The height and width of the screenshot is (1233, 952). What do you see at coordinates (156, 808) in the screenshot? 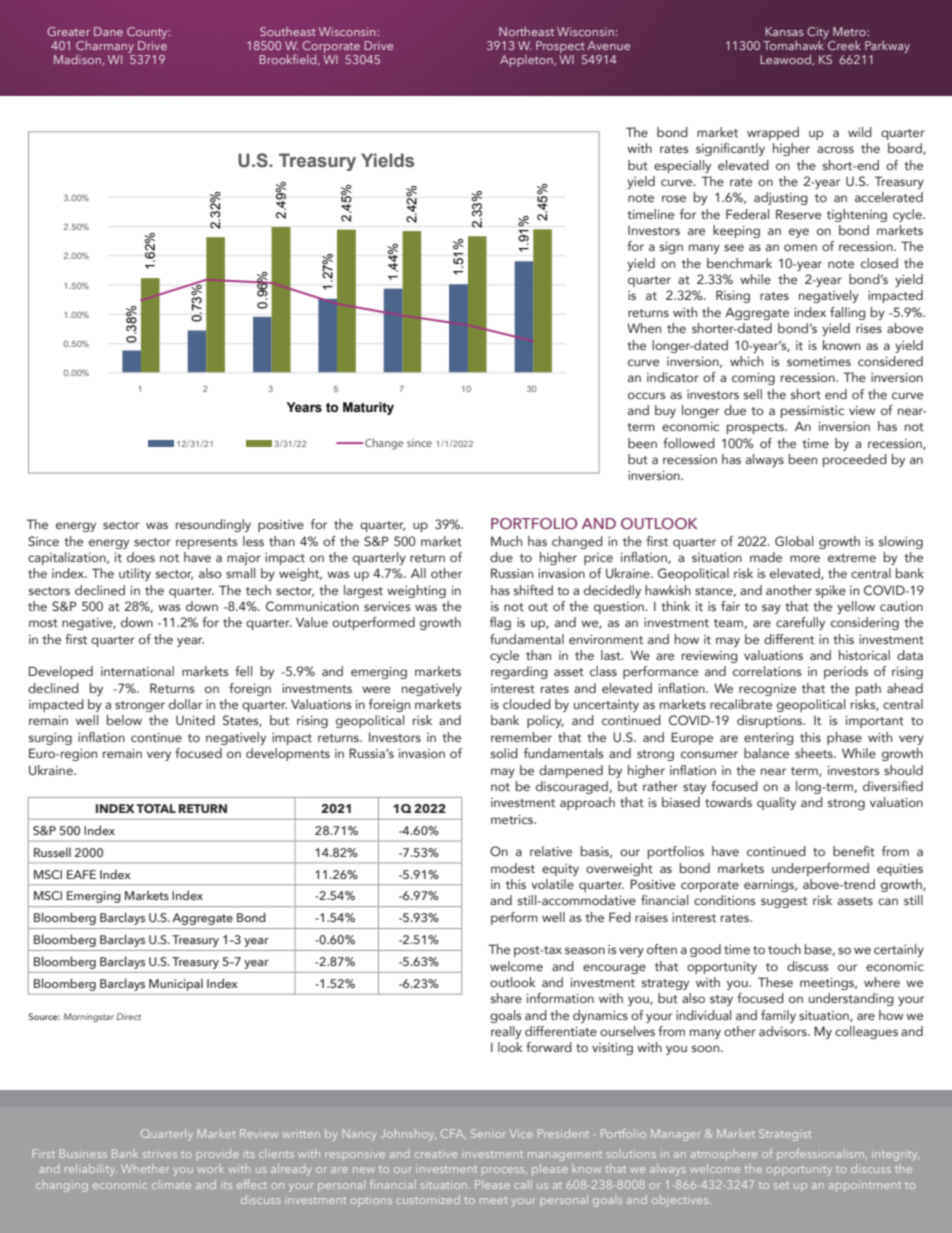
I see `TOTAL` at bounding box center [156, 808].
